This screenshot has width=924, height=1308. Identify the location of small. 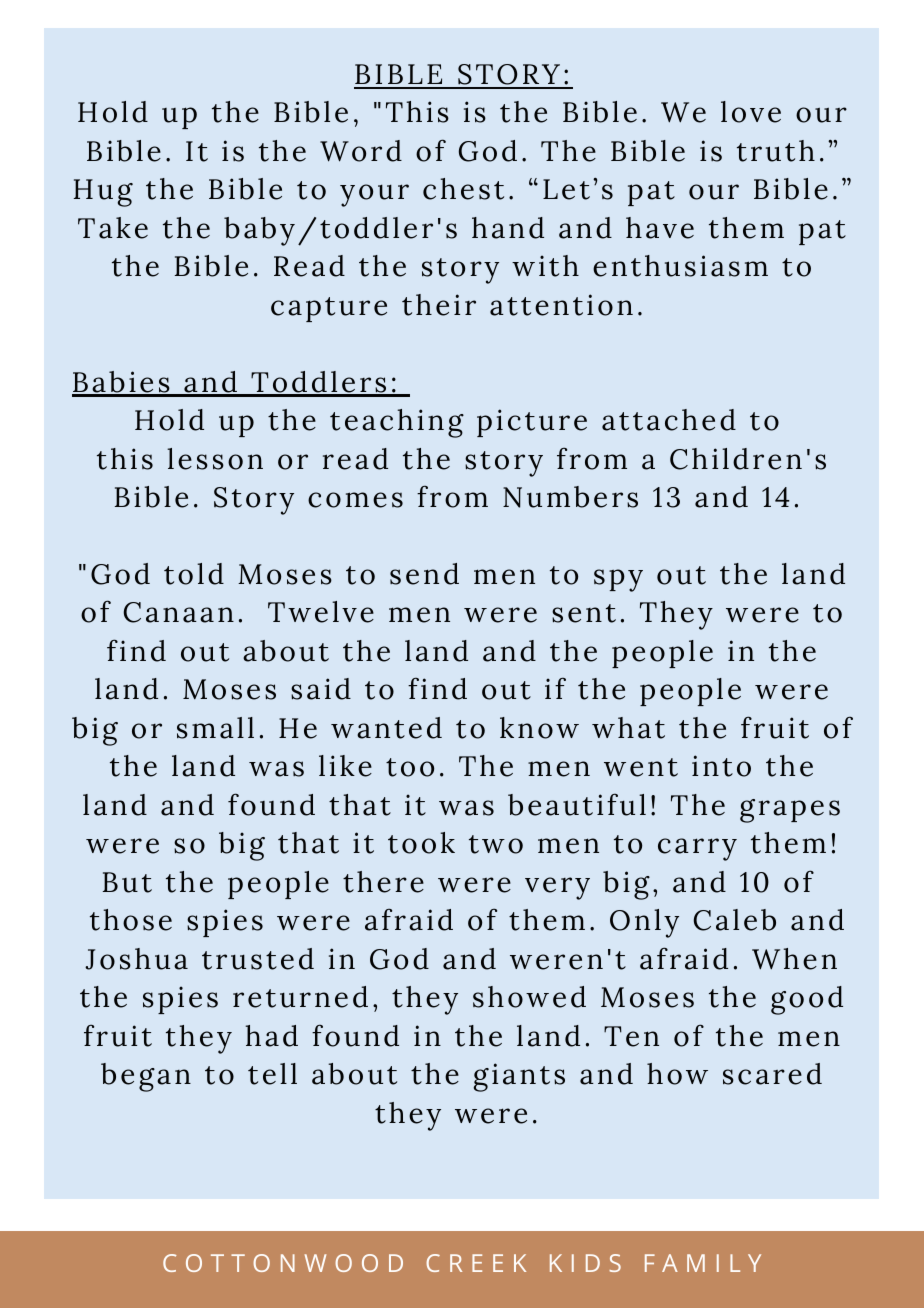
(215, 728).
